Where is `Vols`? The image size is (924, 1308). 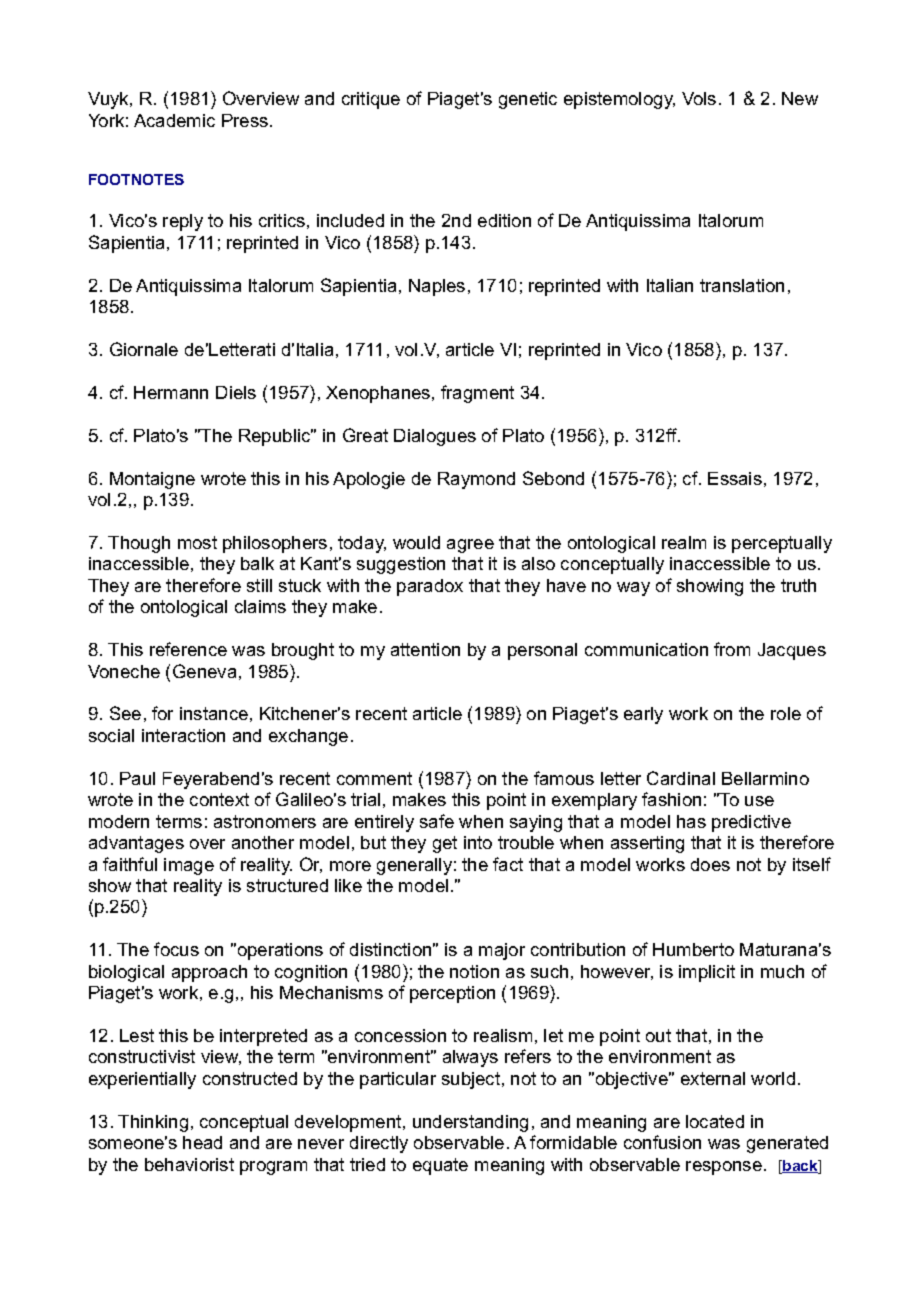 Vols is located at coordinates (699, 98).
